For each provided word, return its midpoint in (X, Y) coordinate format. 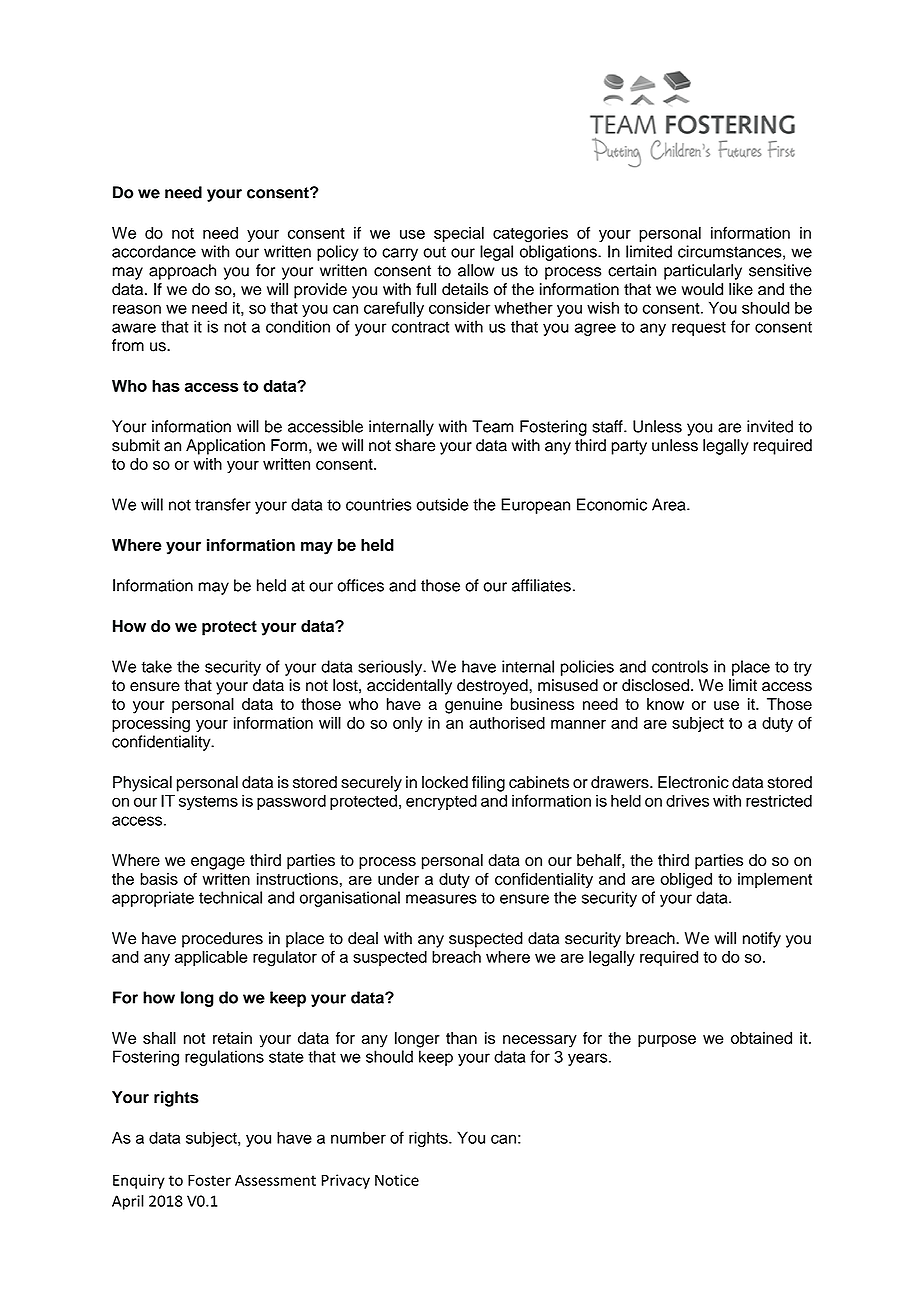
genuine (473, 706)
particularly (703, 272)
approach (182, 272)
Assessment (275, 1180)
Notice (397, 1180)
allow (476, 270)
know (665, 704)
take (156, 666)
